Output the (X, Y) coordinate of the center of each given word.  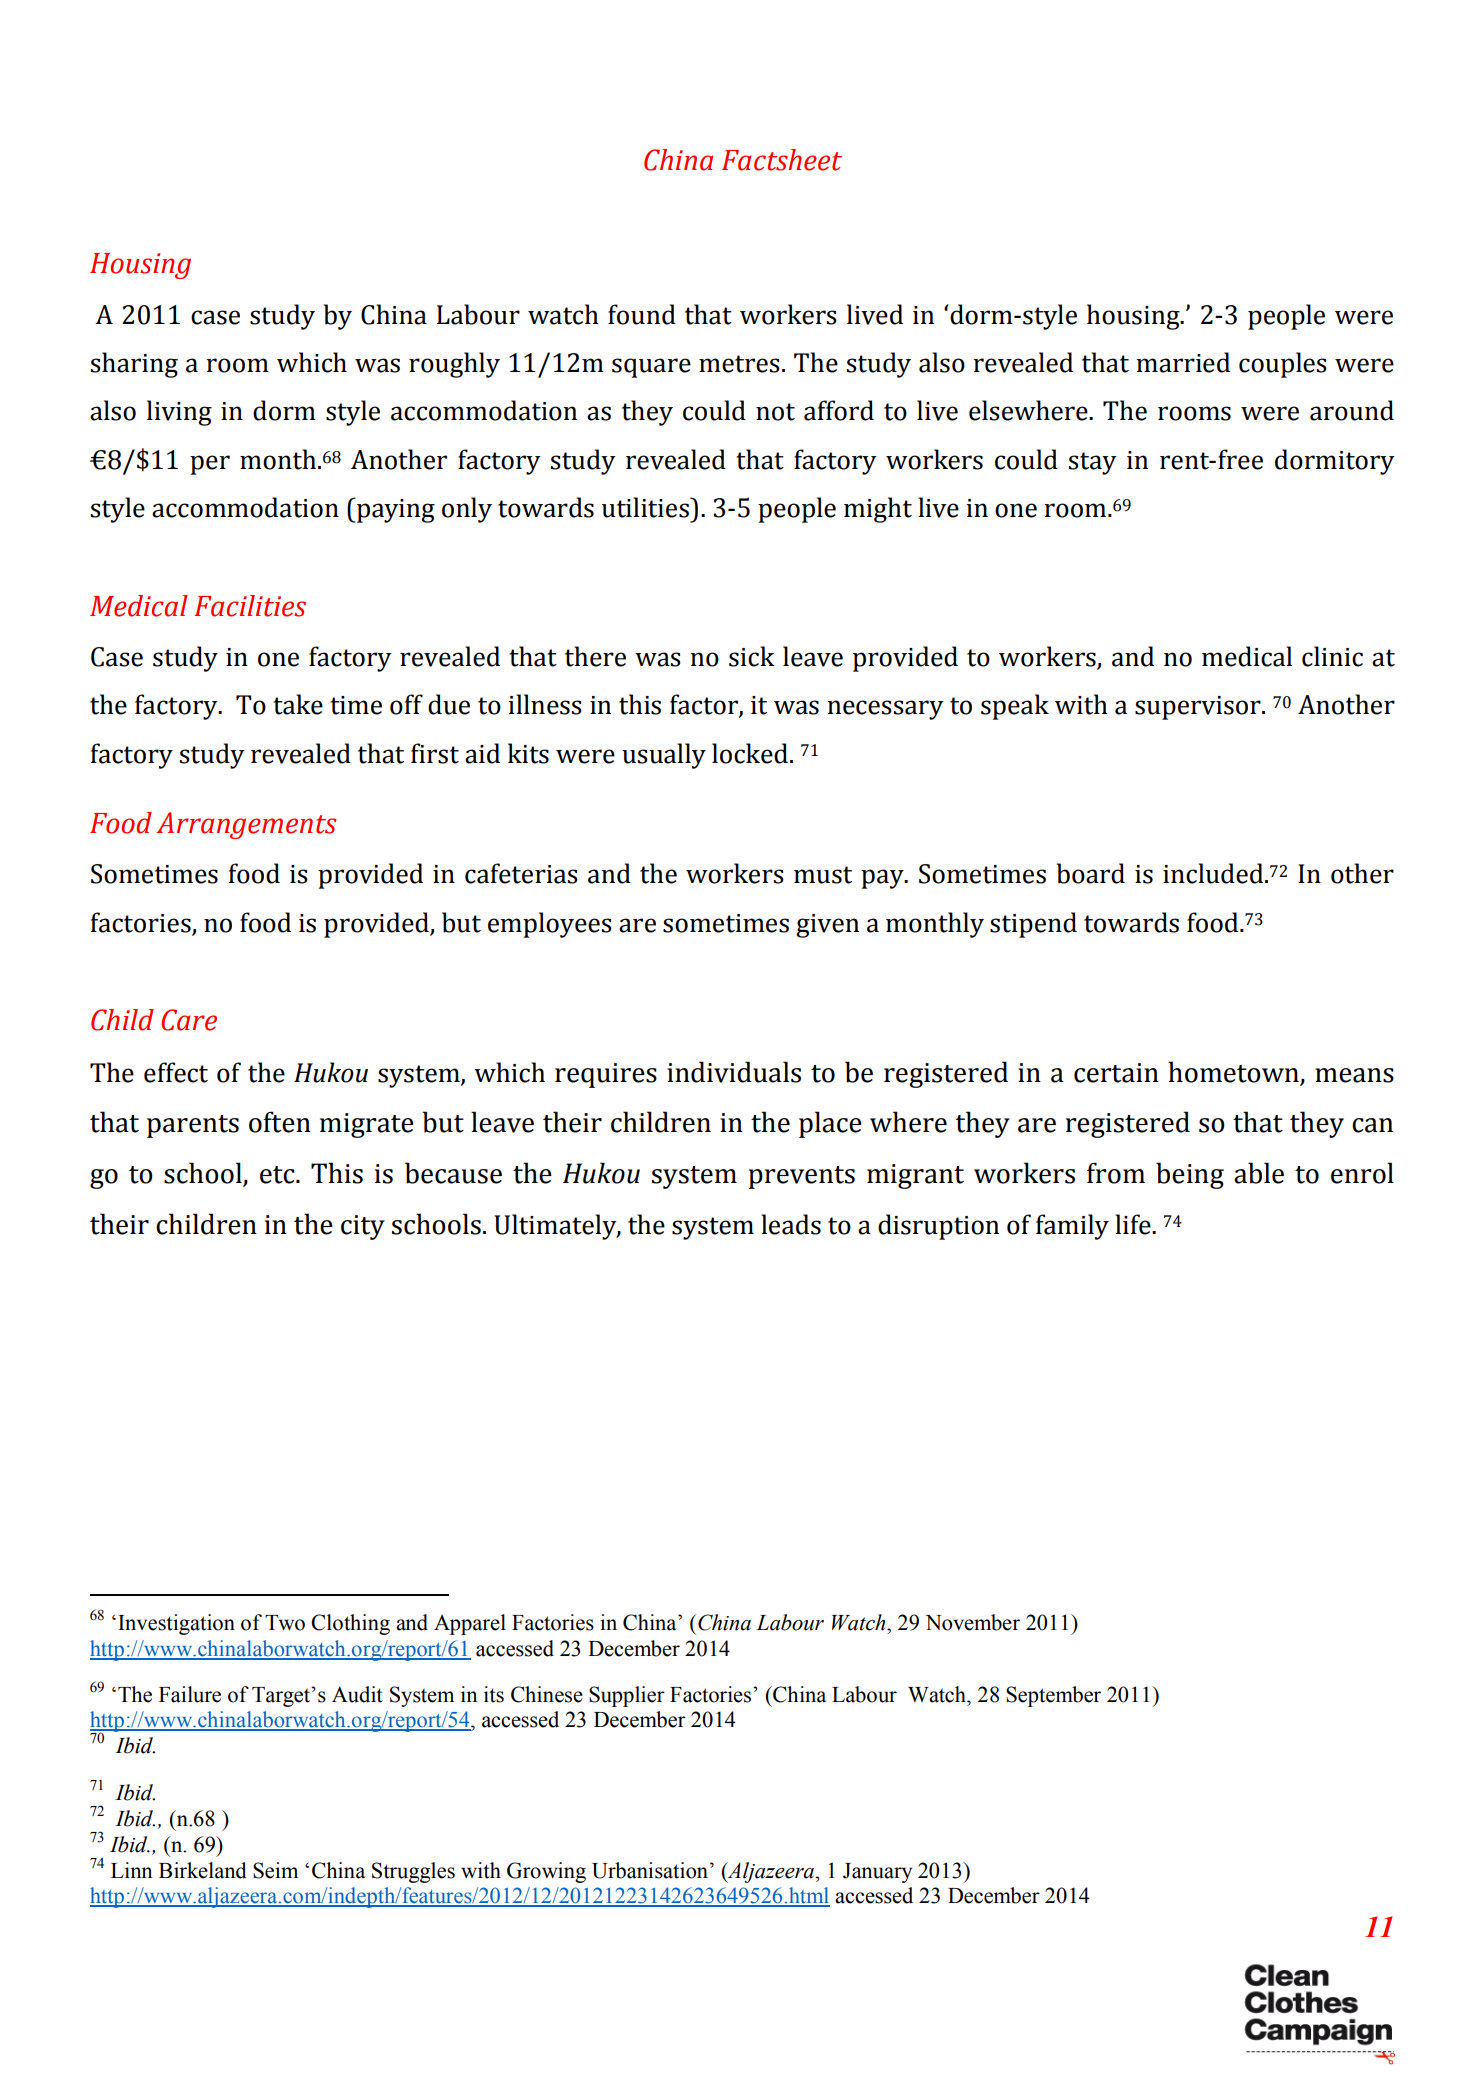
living (179, 413)
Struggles (413, 1872)
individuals (734, 1072)
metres (739, 364)
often (280, 1122)
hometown (1234, 1073)
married (1183, 362)
